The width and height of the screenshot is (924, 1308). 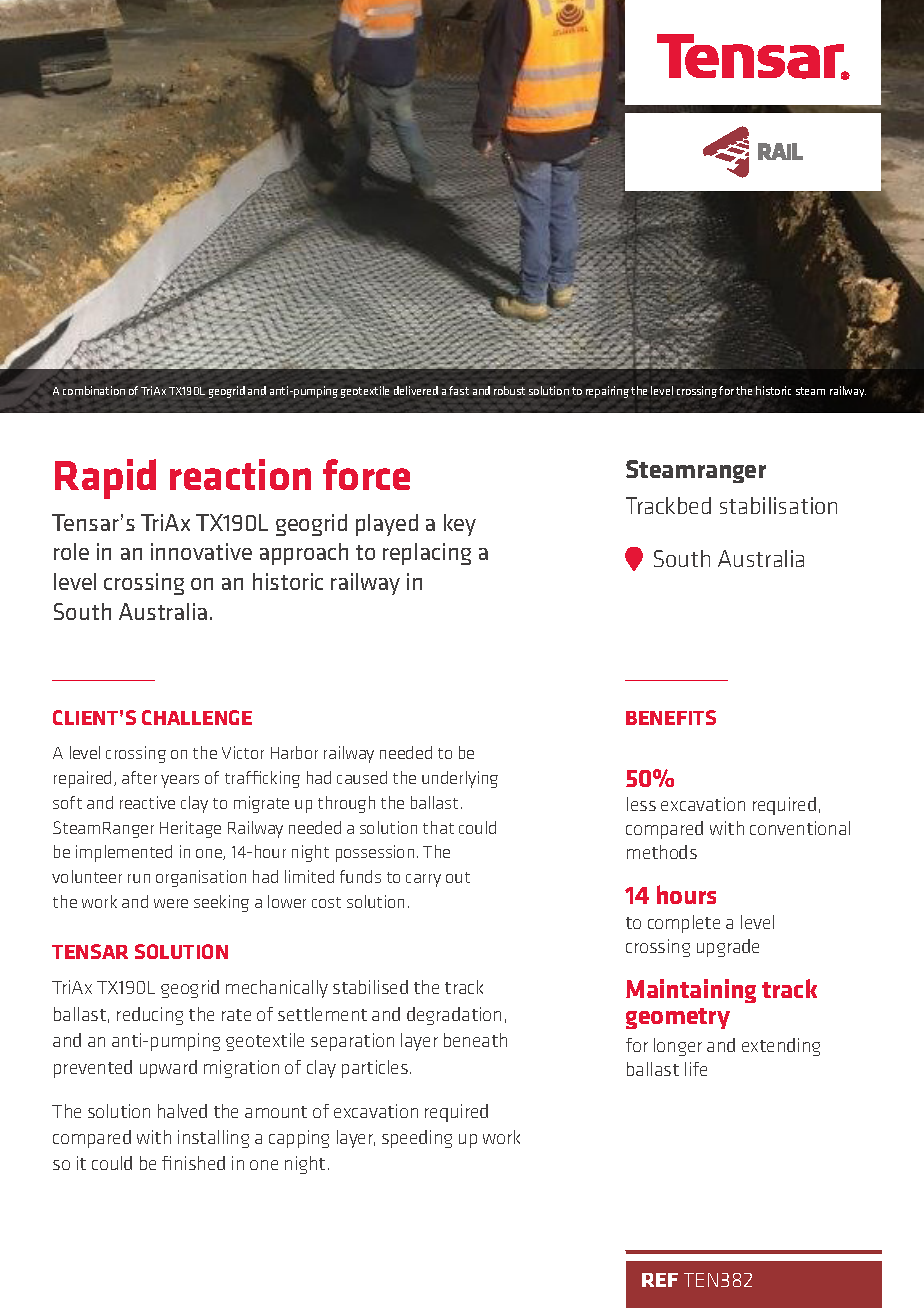 What do you see at coordinates (662, 852) in the screenshot?
I see `methods` at bounding box center [662, 852].
